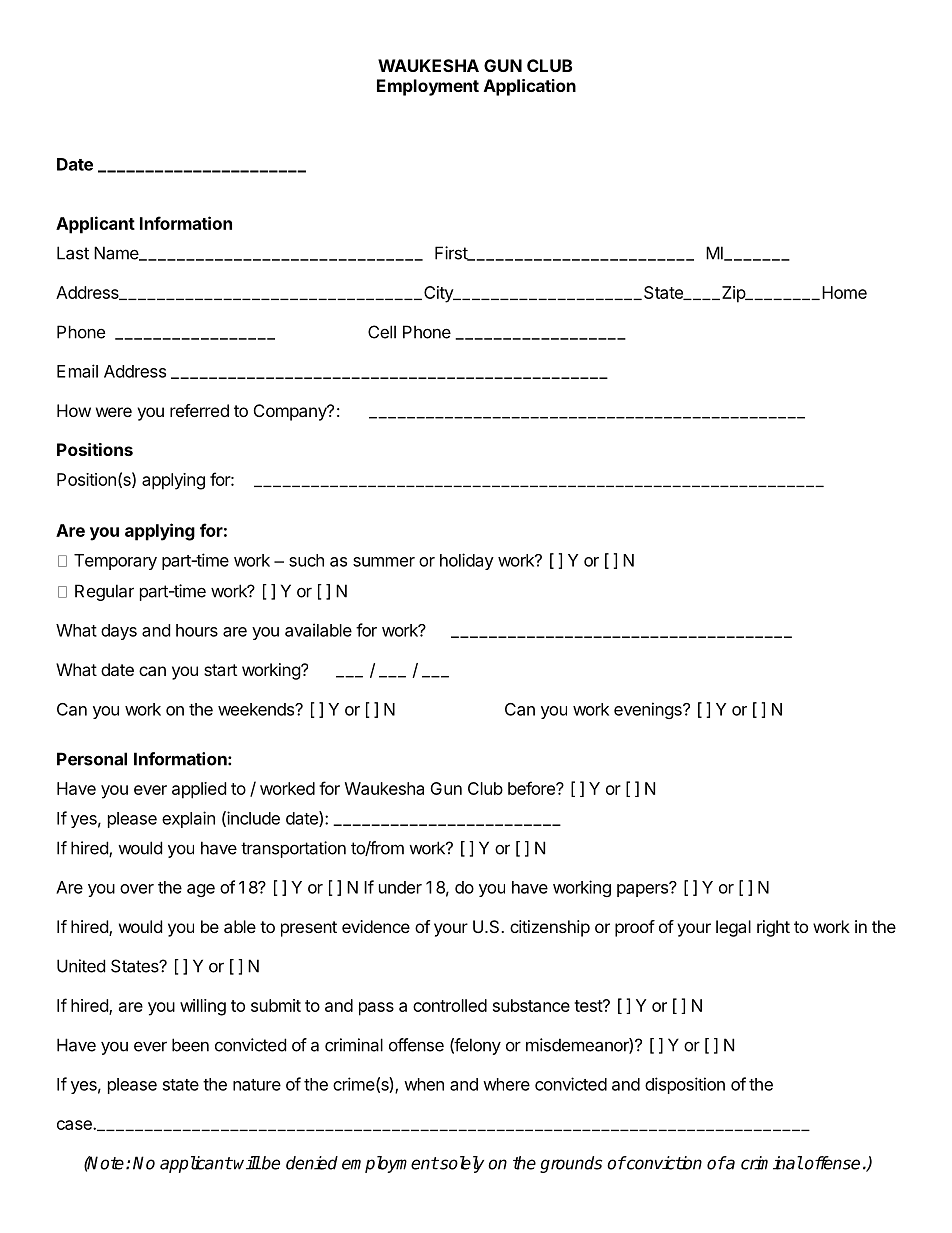  What do you see at coordinates (530, 87) in the screenshot?
I see `Application` at bounding box center [530, 87].
